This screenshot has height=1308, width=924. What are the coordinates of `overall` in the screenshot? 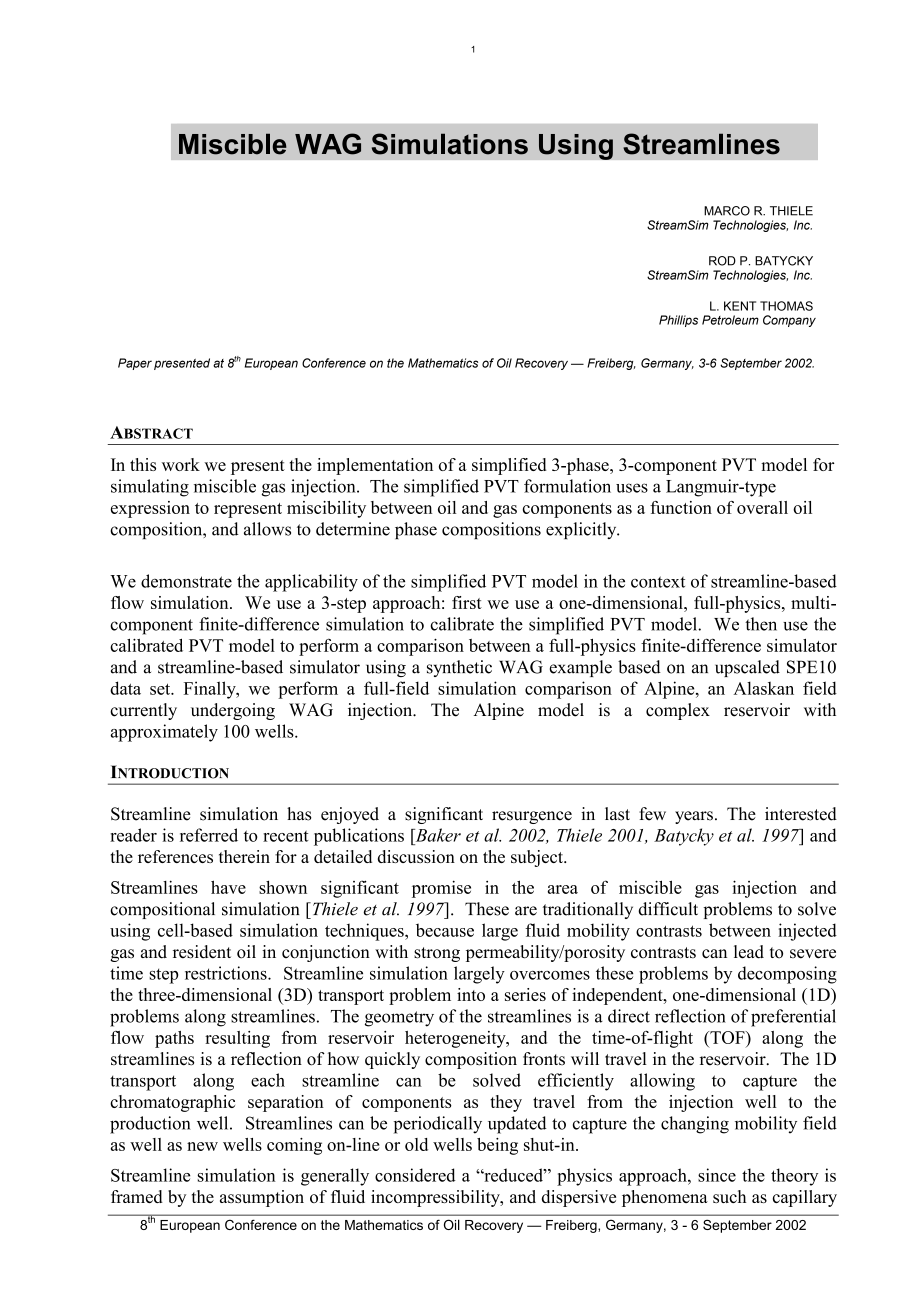 It's located at (762, 507).
